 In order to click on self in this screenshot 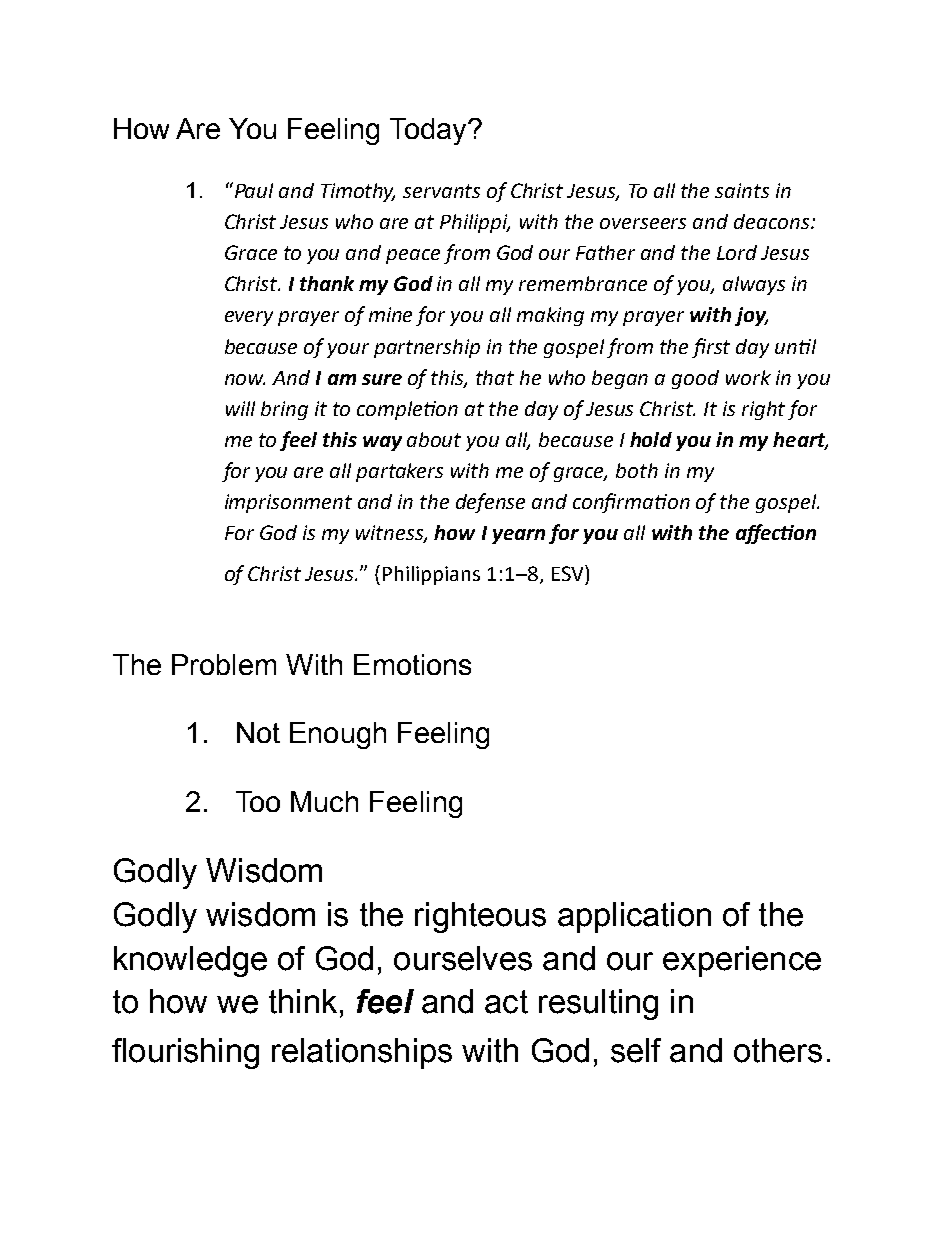, I will do `click(636, 1050)`.
